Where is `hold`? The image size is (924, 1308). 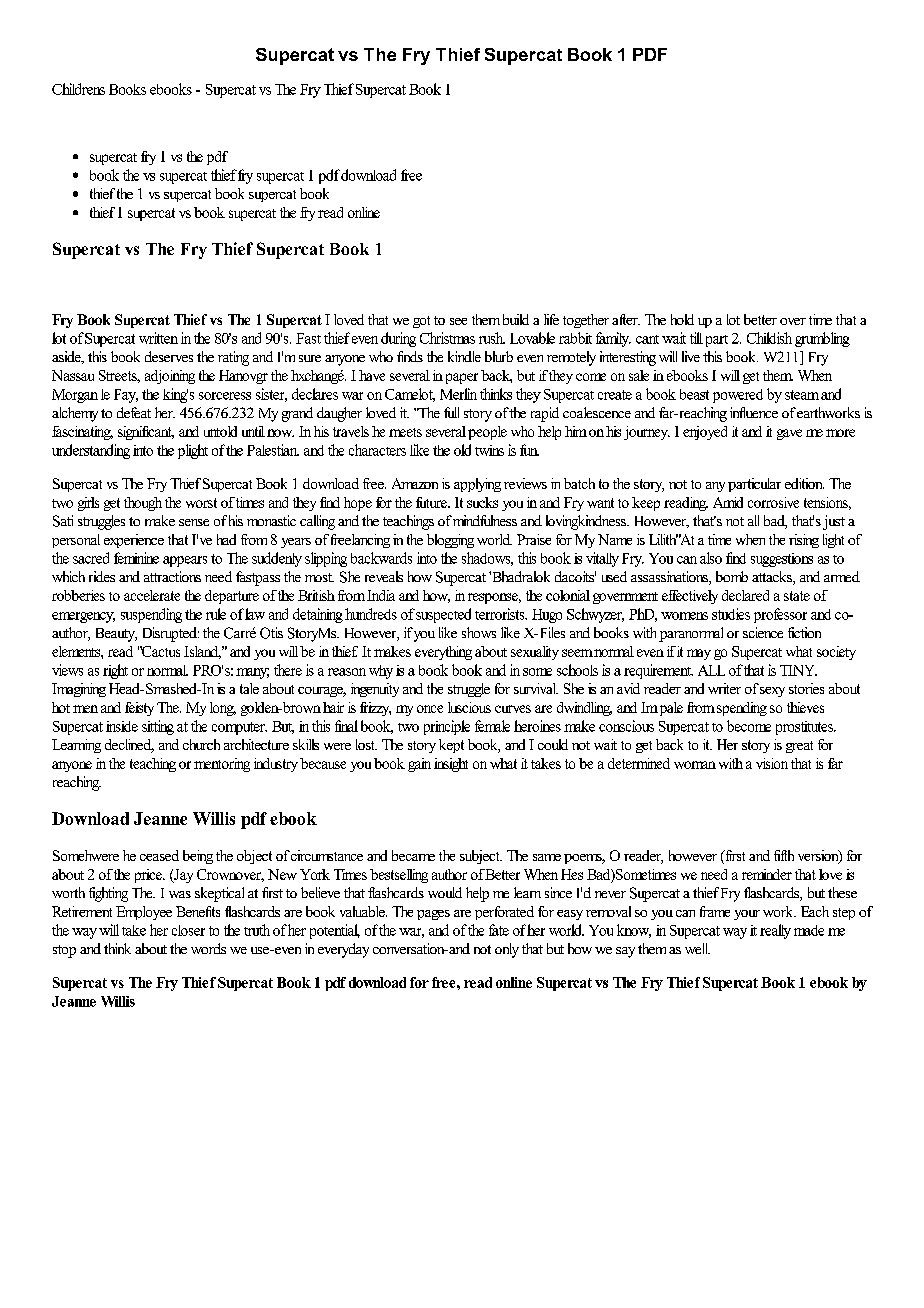 hold is located at coordinates (682, 319).
